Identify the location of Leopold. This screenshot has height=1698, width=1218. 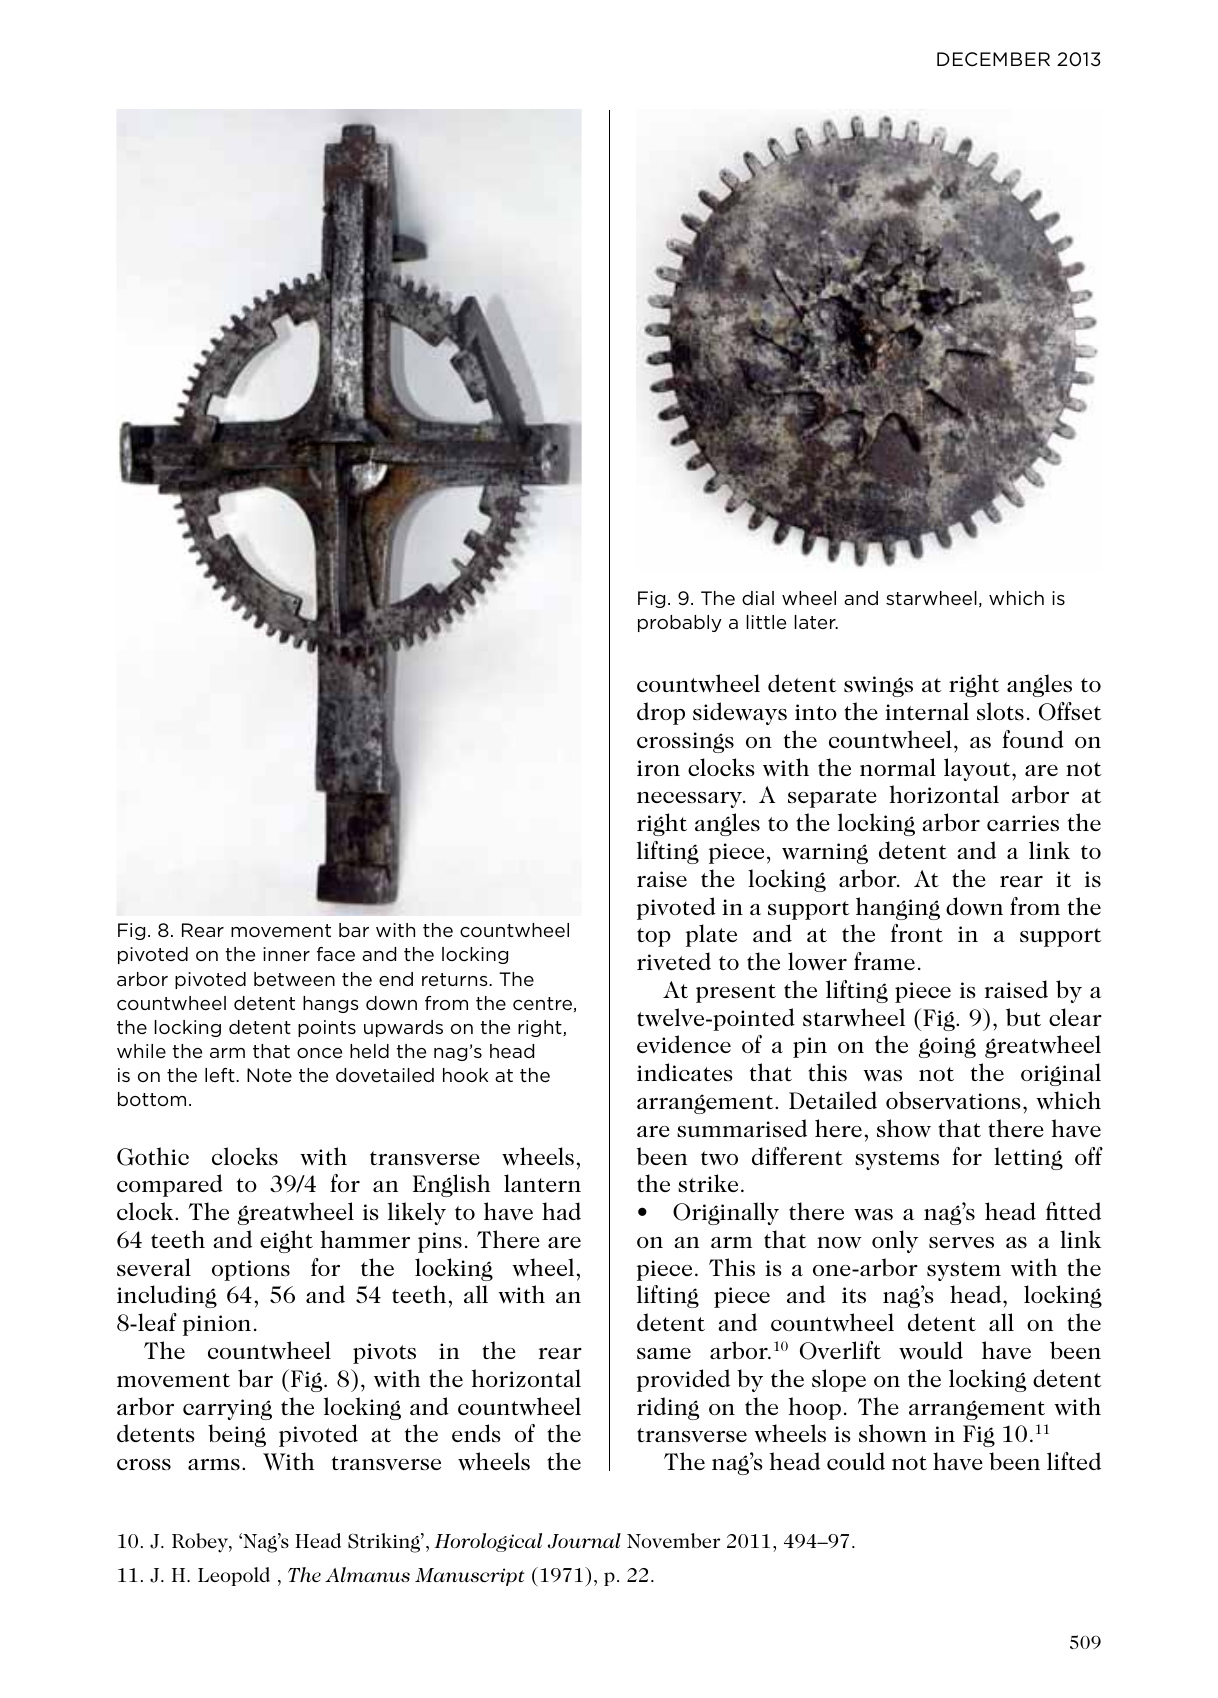
(234, 1576).
